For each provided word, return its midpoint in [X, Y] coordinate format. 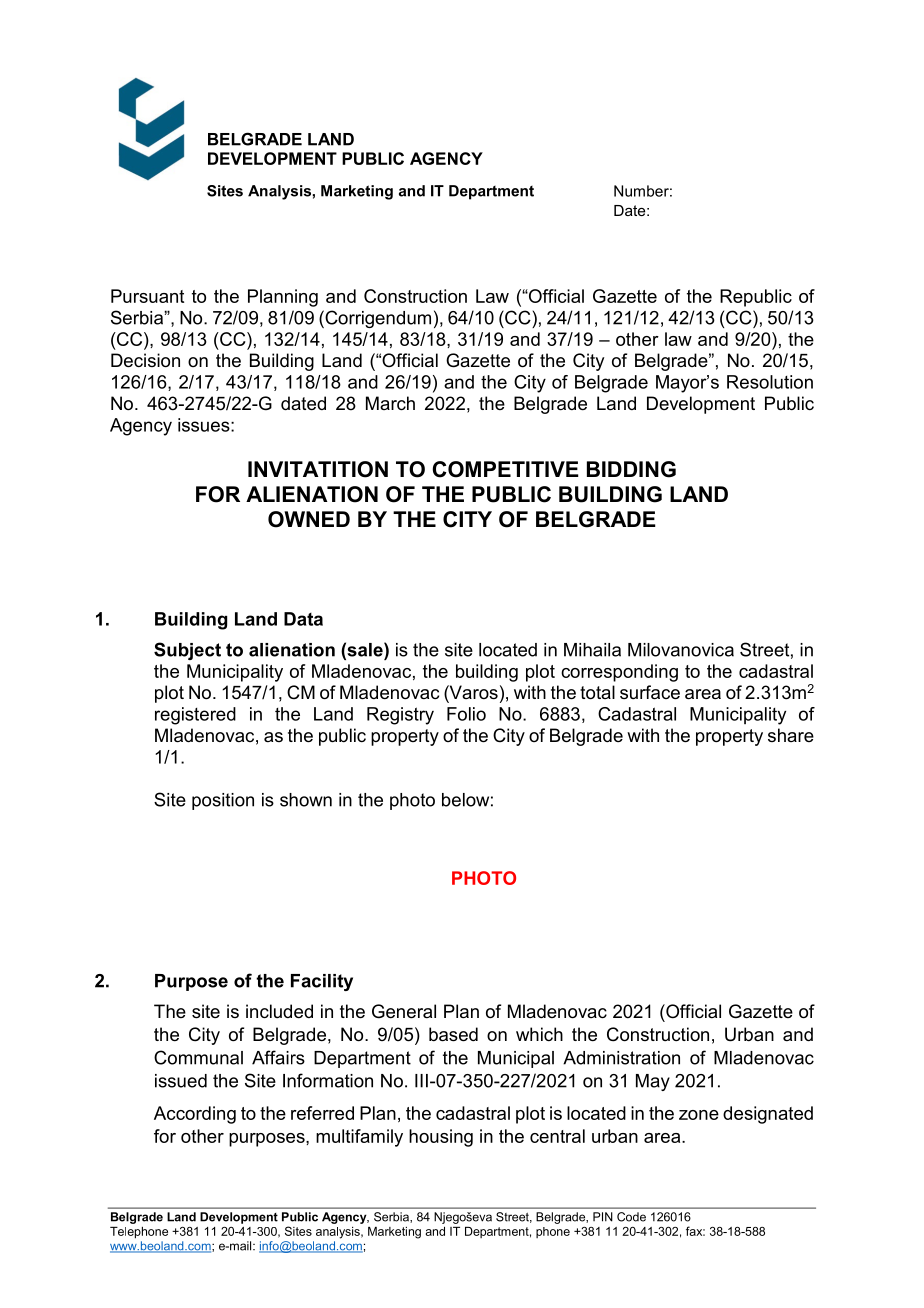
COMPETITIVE [505, 469]
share [791, 735]
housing [441, 1138]
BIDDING [631, 469]
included [279, 1011]
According [195, 1115]
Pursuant [147, 296]
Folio [466, 714]
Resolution [770, 382]
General [404, 1011]
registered [195, 716]
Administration [621, 1058]
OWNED [309, 519]
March [390, 403]
